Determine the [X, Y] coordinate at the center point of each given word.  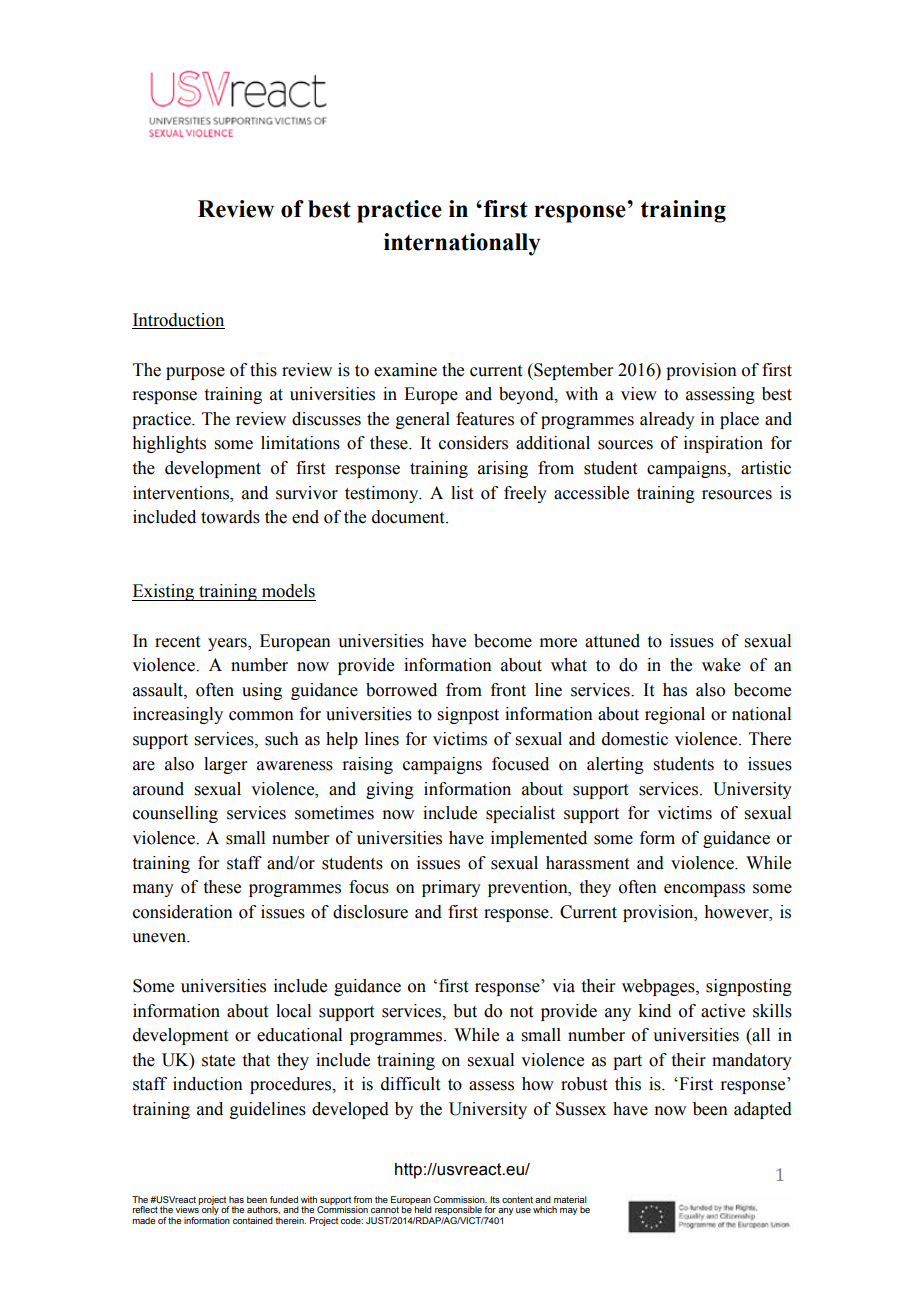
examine [405, 370]
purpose [195, 373]
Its [495, 1199]
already [667, 420]
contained [253, 1220]
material [570, 1199]
